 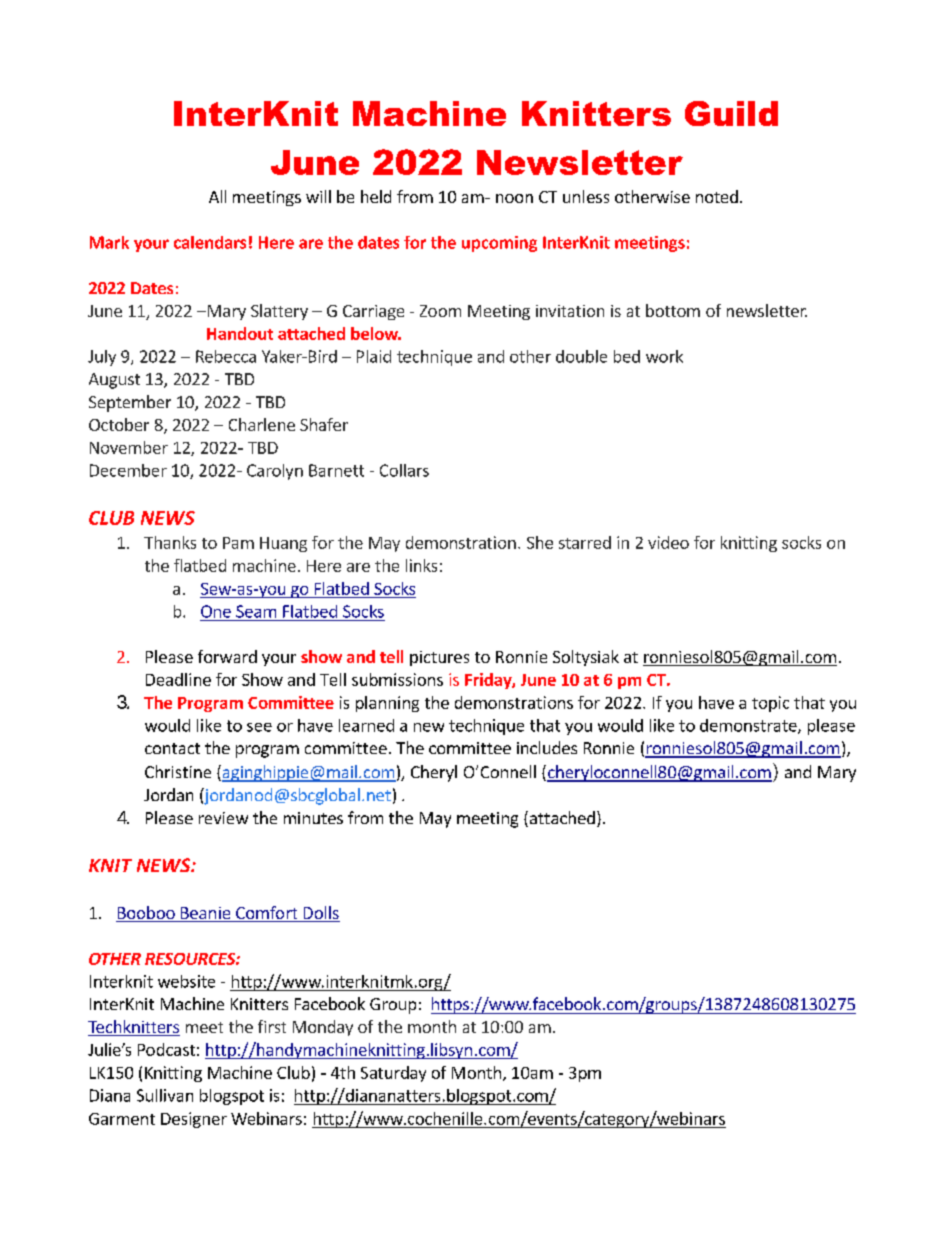 I want to click on review, so click(x=223, y=818).
